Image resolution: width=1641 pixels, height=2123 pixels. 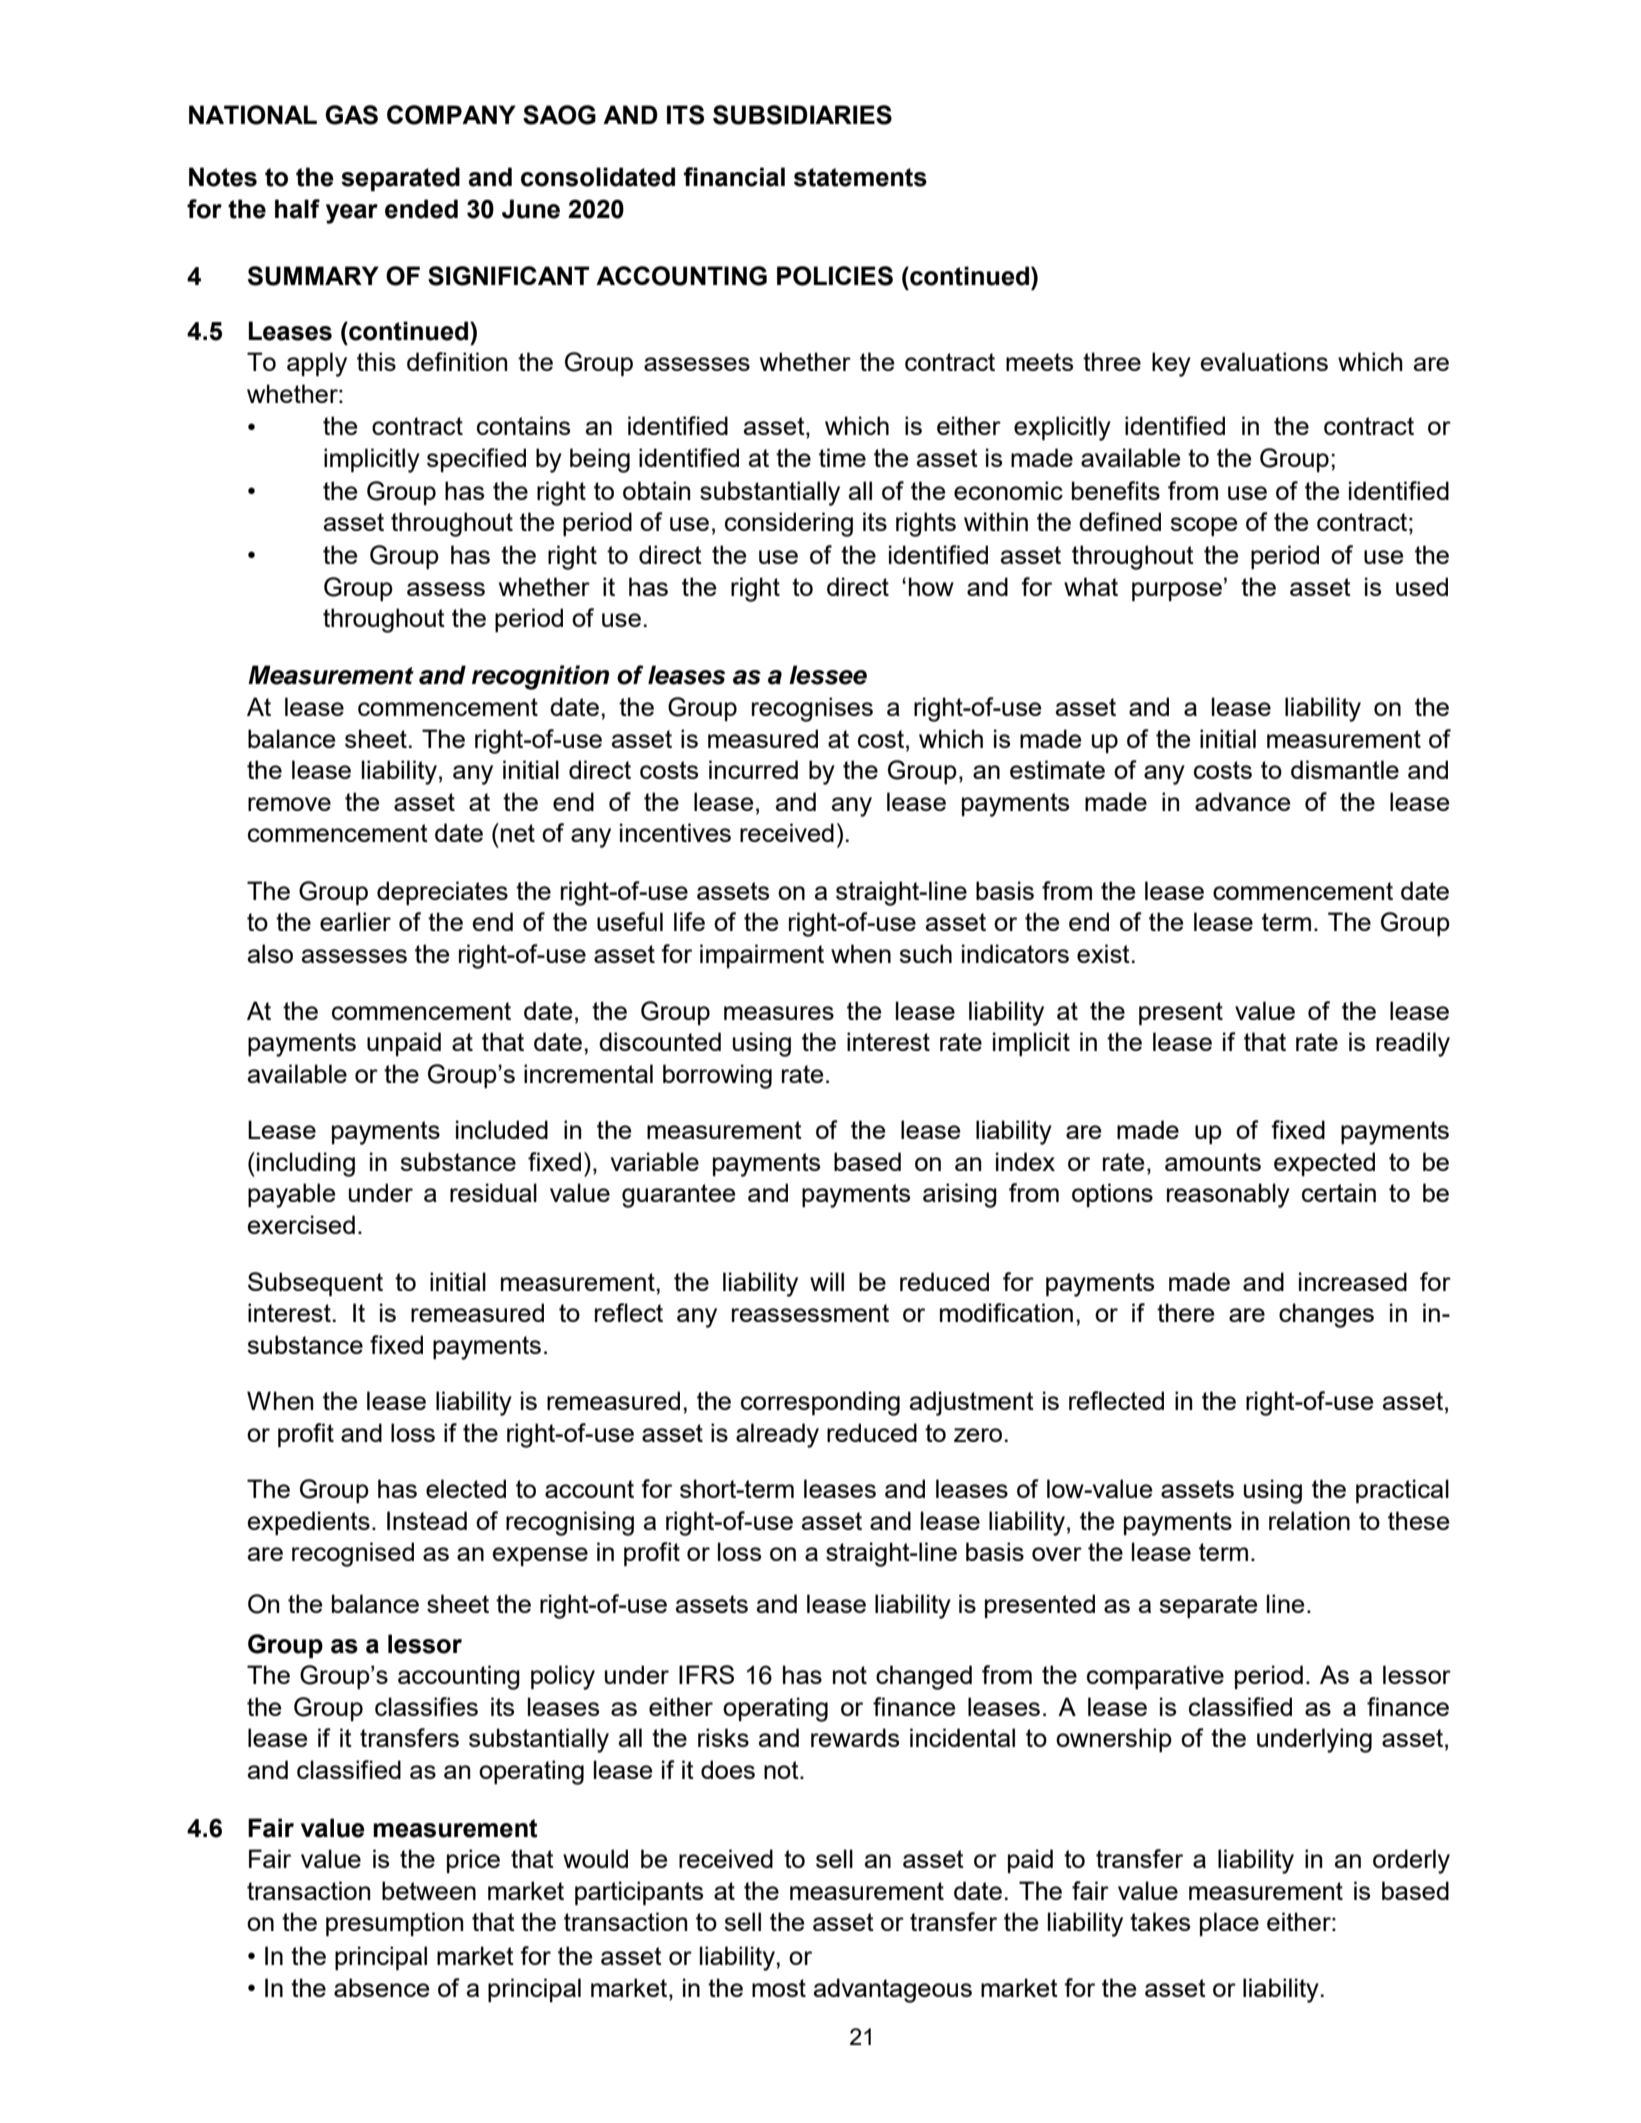 What do you see at coordinates (820, 1403) in the screenshot?
I see `corresponding` at bounding box center [820, 1403].
